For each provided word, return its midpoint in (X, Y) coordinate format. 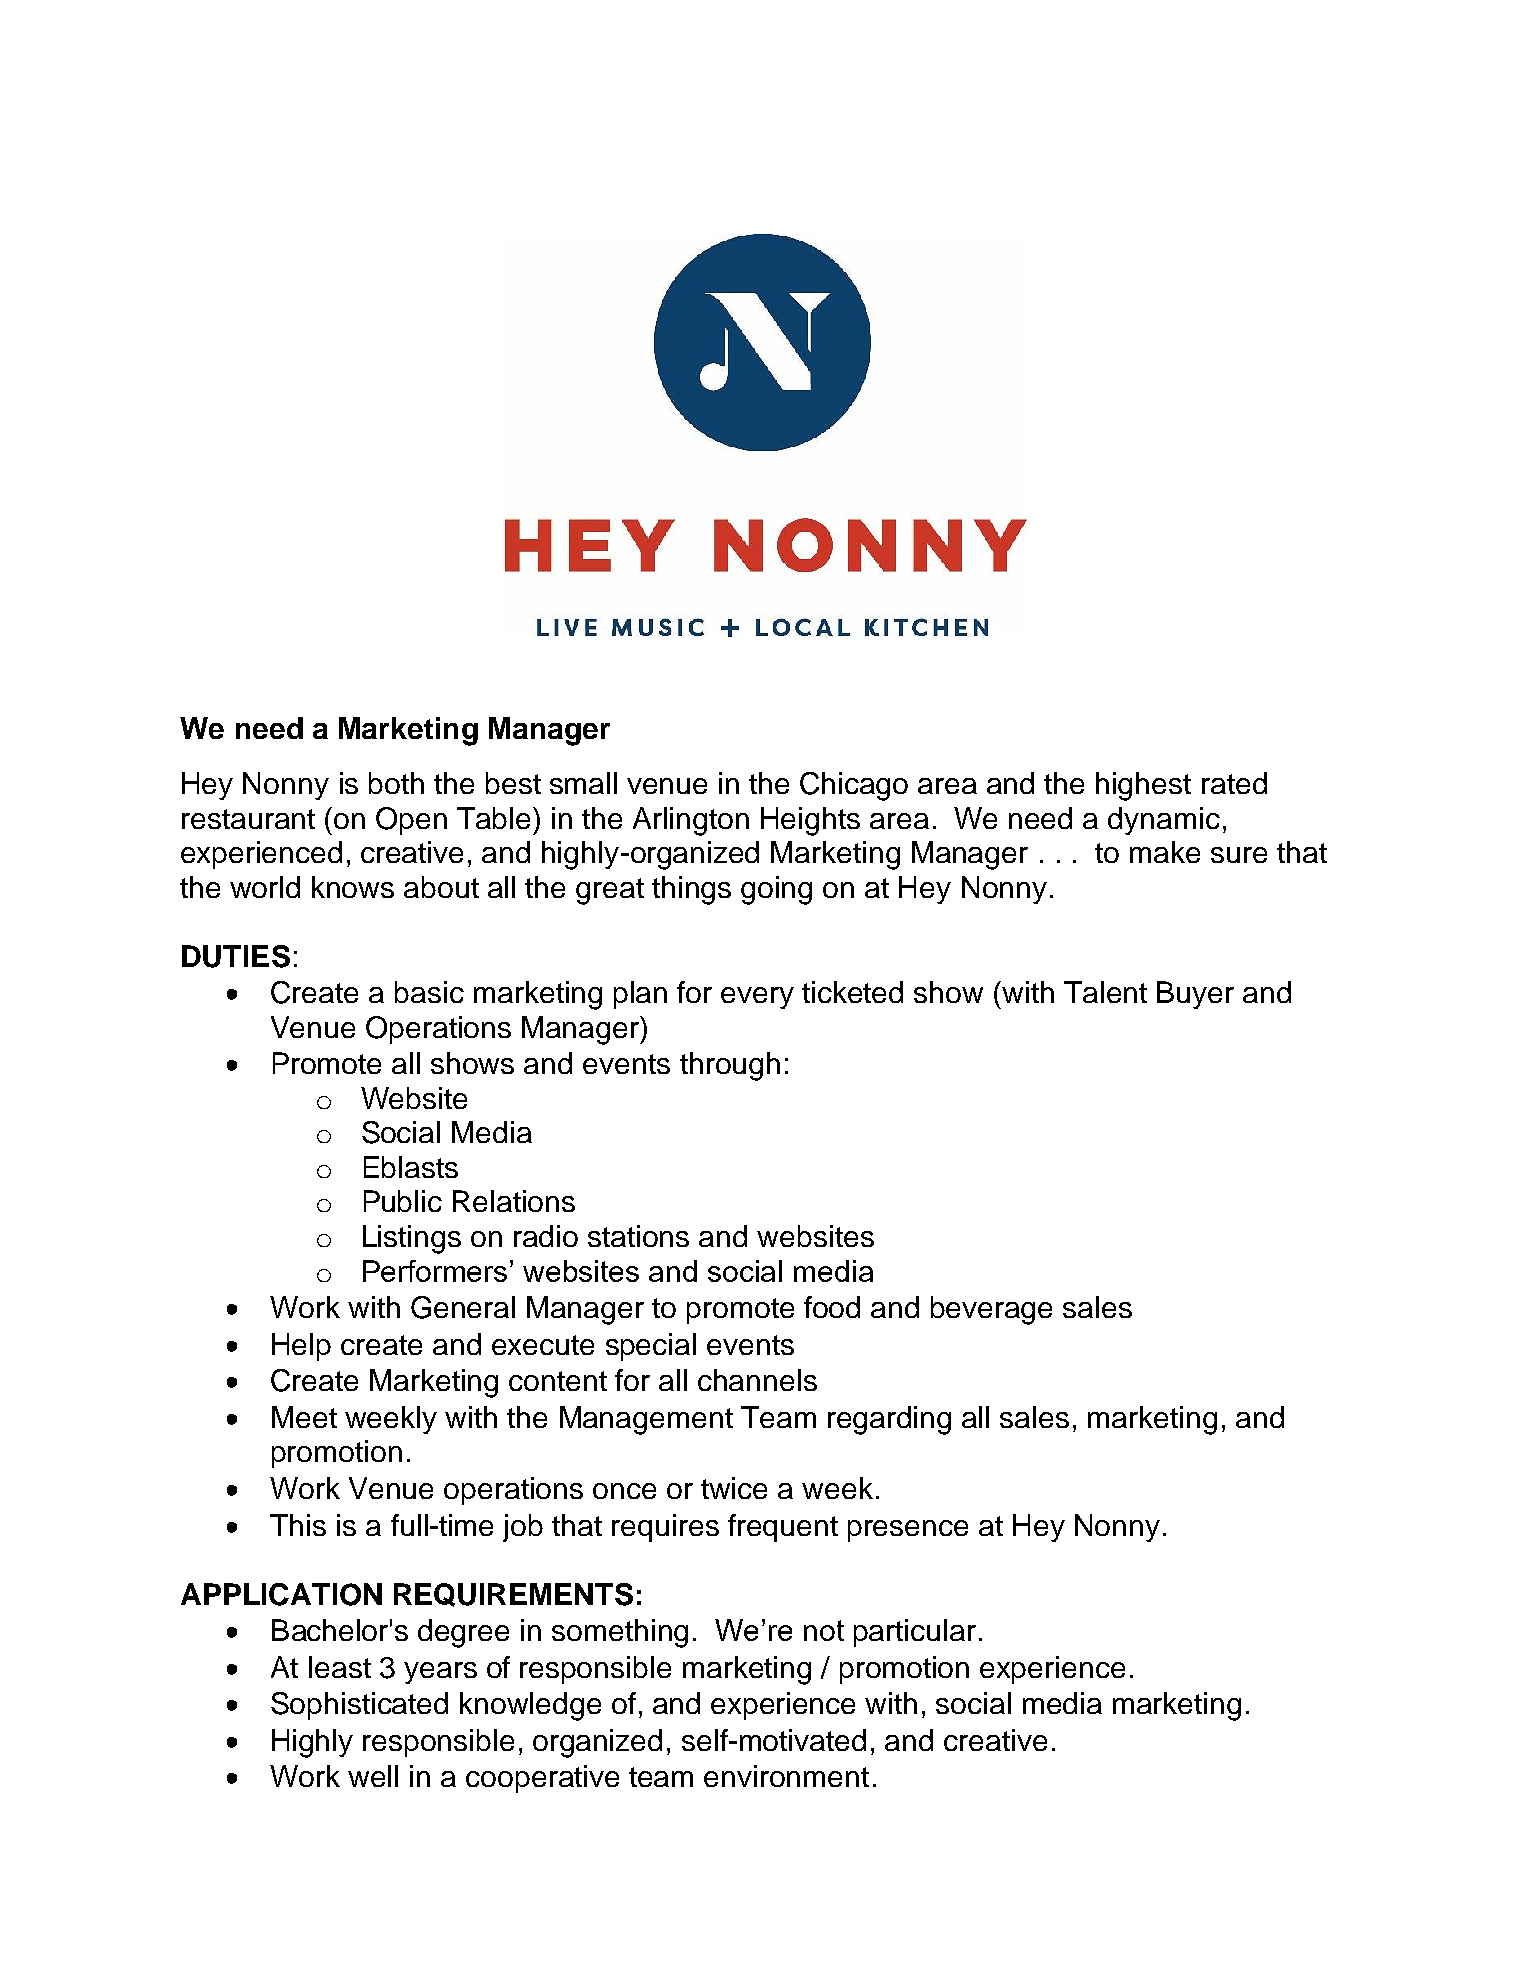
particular (915, 1633)
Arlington (691, 821)
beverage (991, 1310)
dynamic (1164, 821)
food (832, 1307)
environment (786, 1776)
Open (411, 821)
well (373, 1776)
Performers (435, 1271)
